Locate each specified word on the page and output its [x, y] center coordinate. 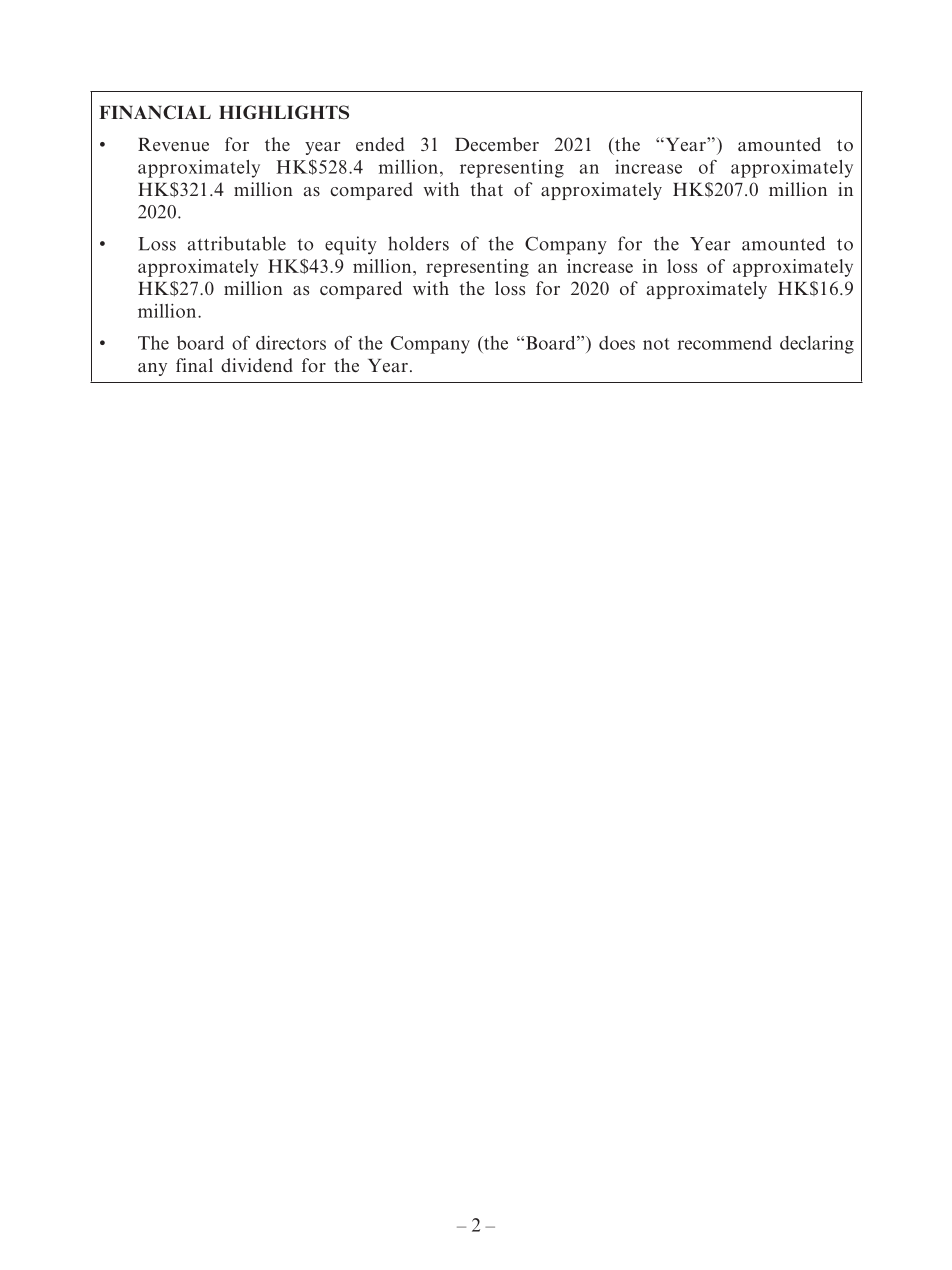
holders [418, 243]
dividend [257, 365]
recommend [725, 343]
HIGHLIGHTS [284, 112]
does [617, 343]
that [486, 189]
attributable [237, 243]
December [497, 144]
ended [380, 144]
